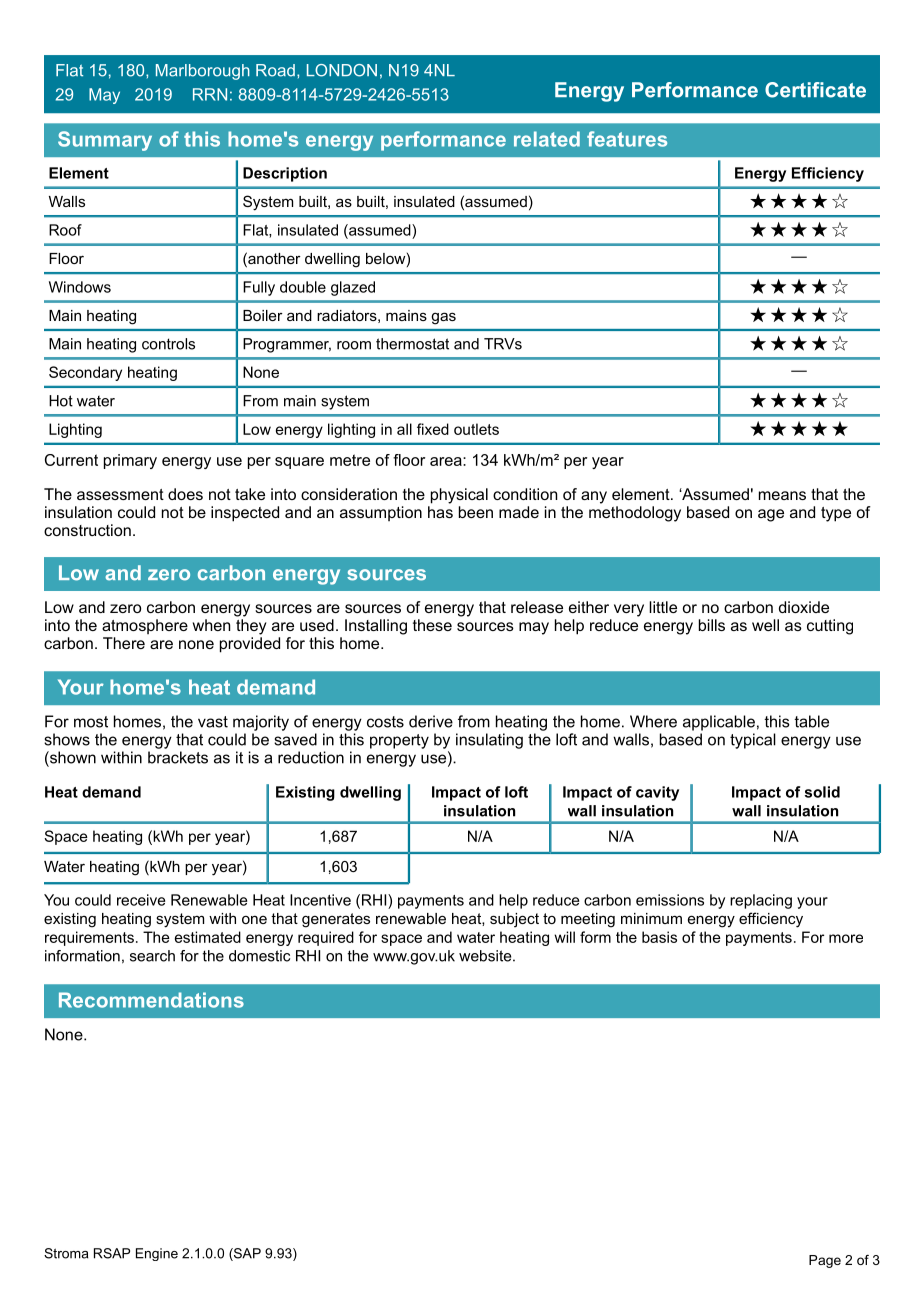  I want to click on subject, so click(514, 920).
